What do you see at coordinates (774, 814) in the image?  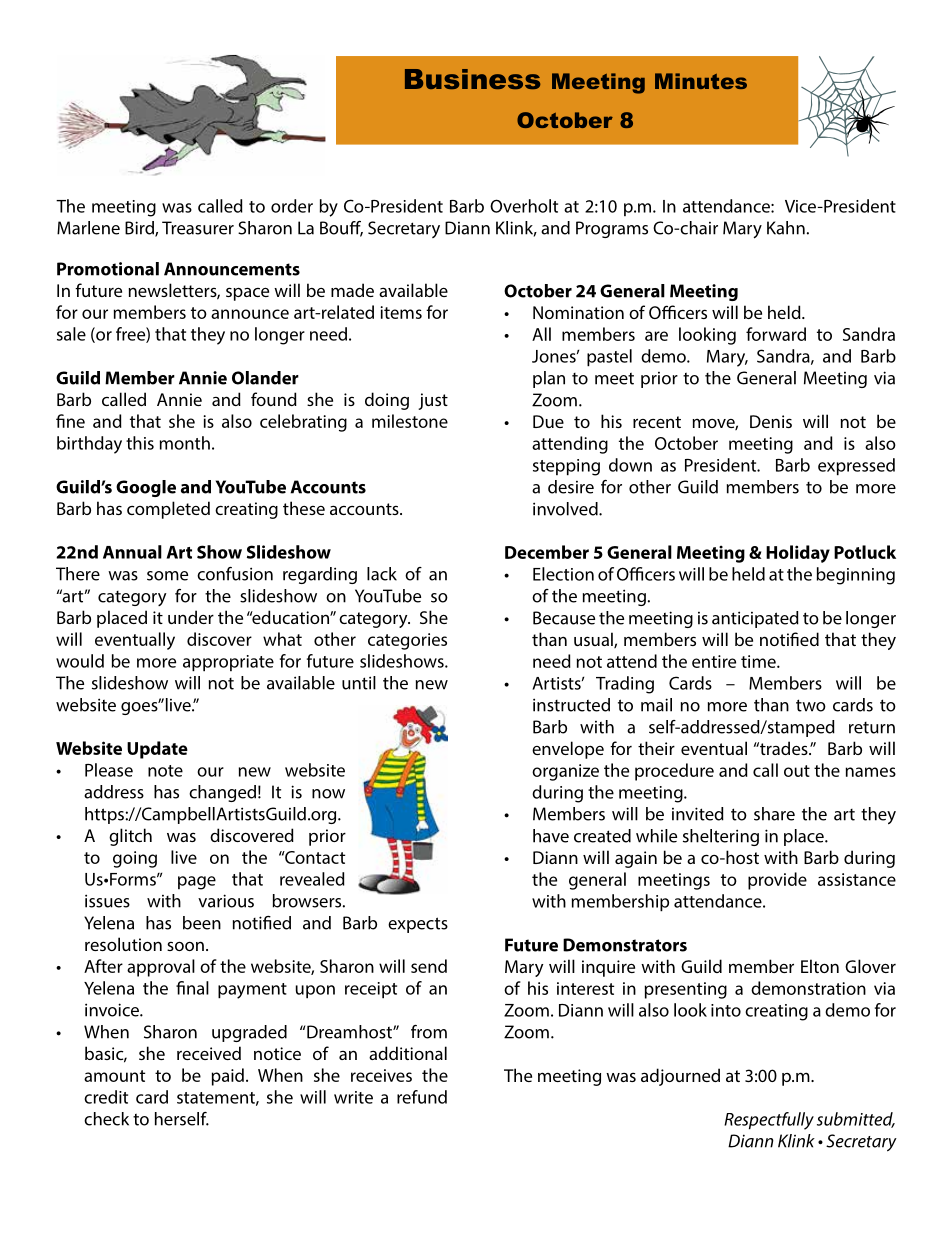 I see `share` at bounding box center [774, 814].
